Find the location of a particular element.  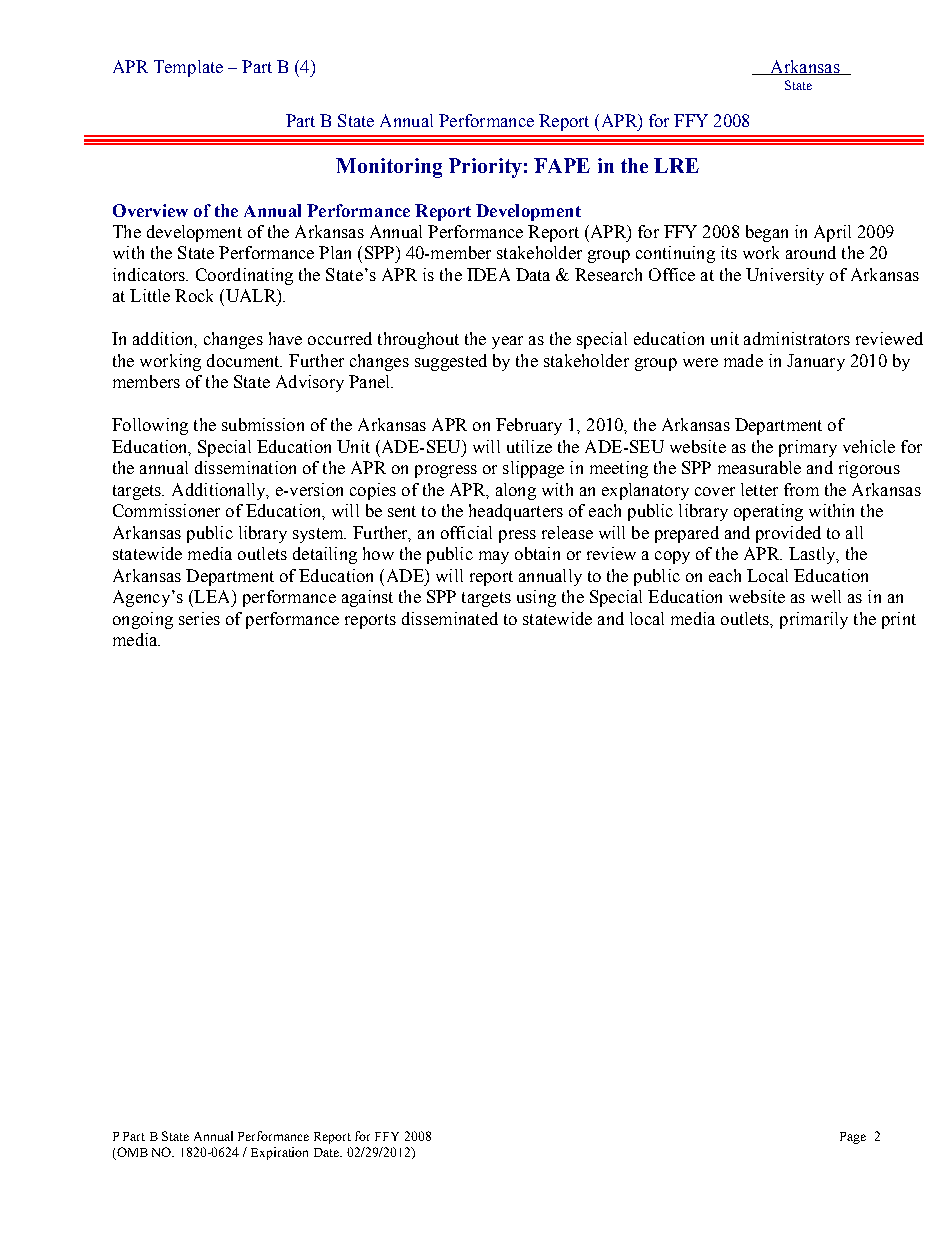

using is located at coordinates (536, 598).
